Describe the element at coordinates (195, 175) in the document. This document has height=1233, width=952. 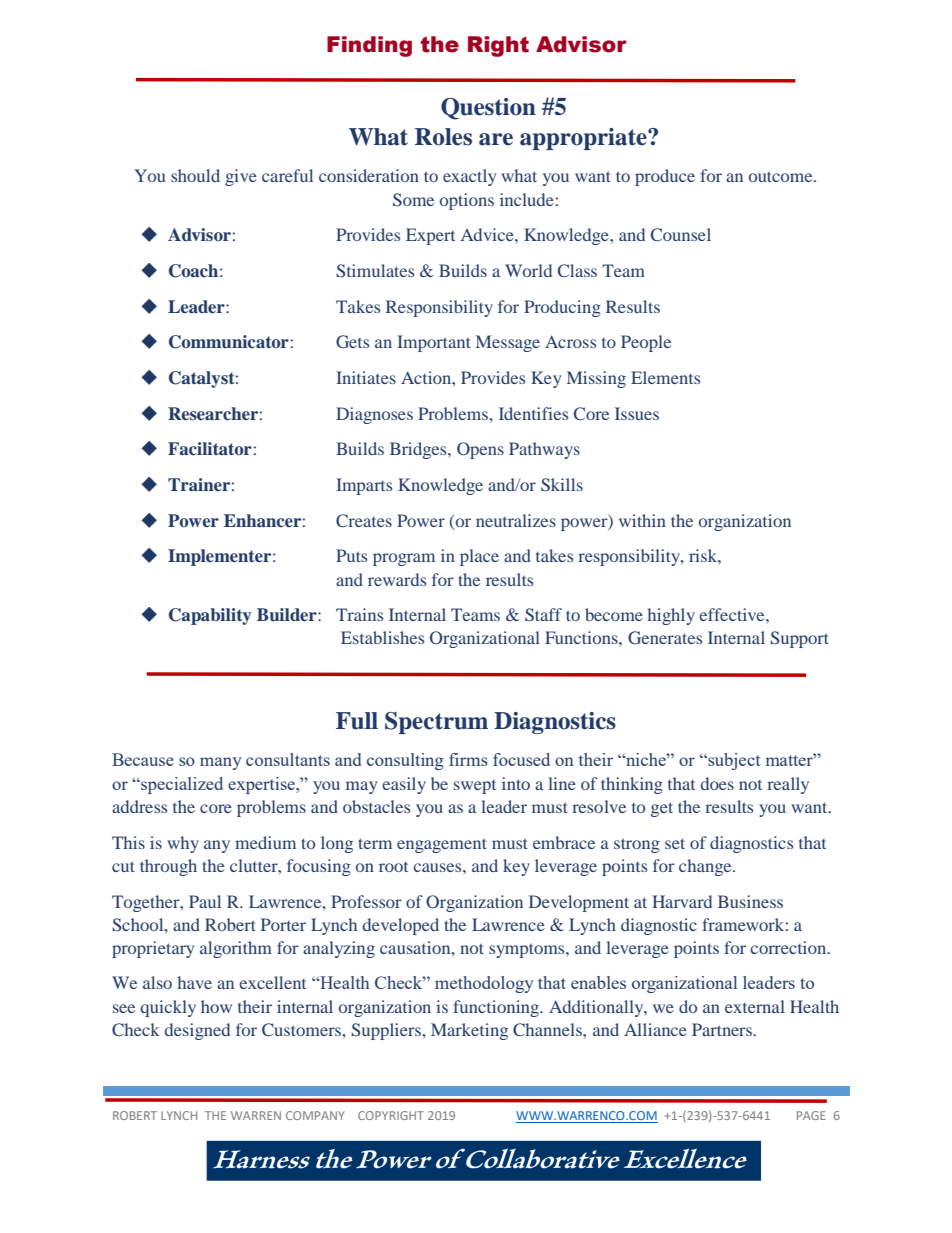
I see `should` at that location.
